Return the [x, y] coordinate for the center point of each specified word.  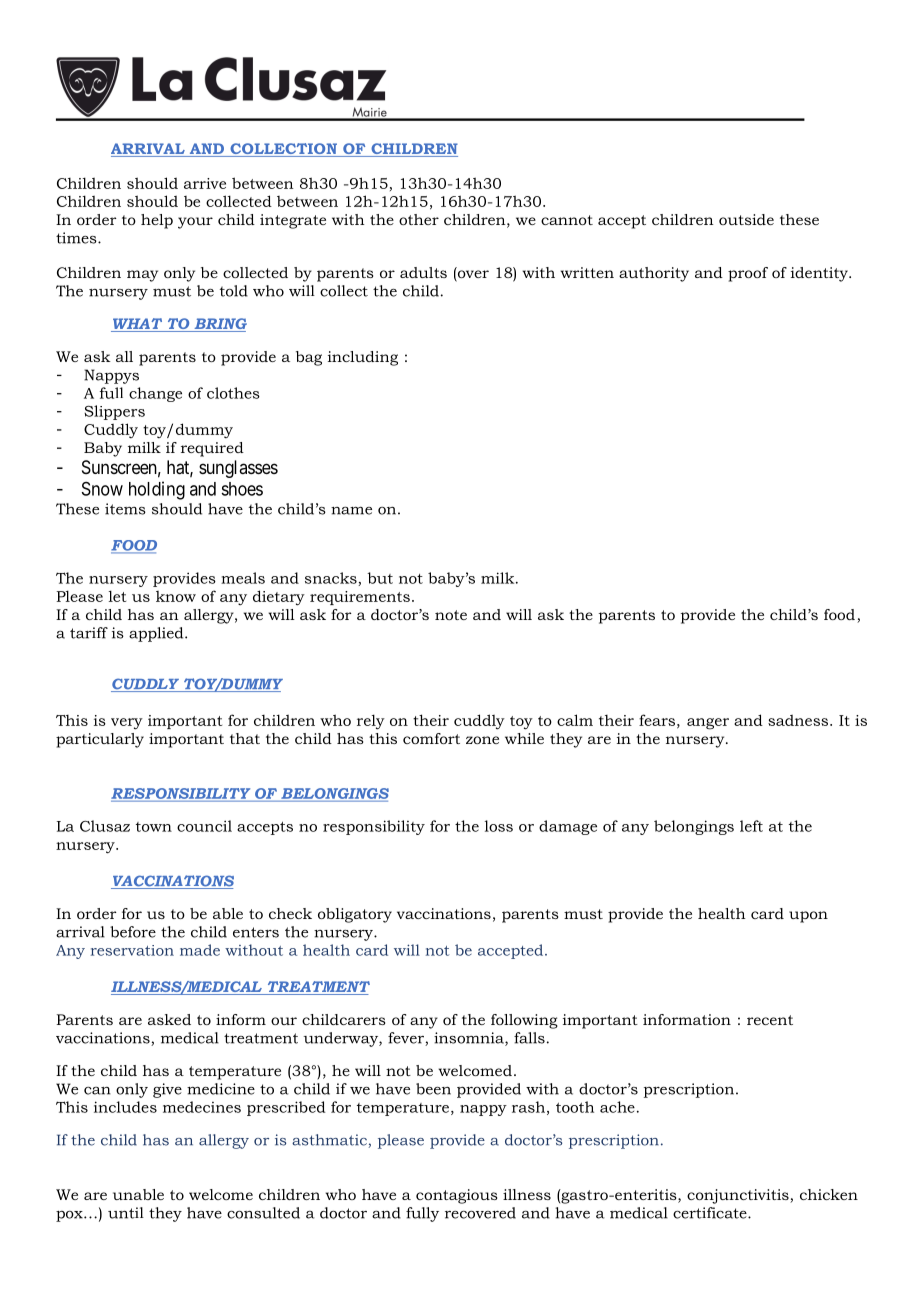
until [126, 1213]
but [380, 578]
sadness [798, 720]
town [154, 827]
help [157, 221]
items [125, 509]
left [751, 826]
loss [499, 826]
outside [746, 219]
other [419, 219]
